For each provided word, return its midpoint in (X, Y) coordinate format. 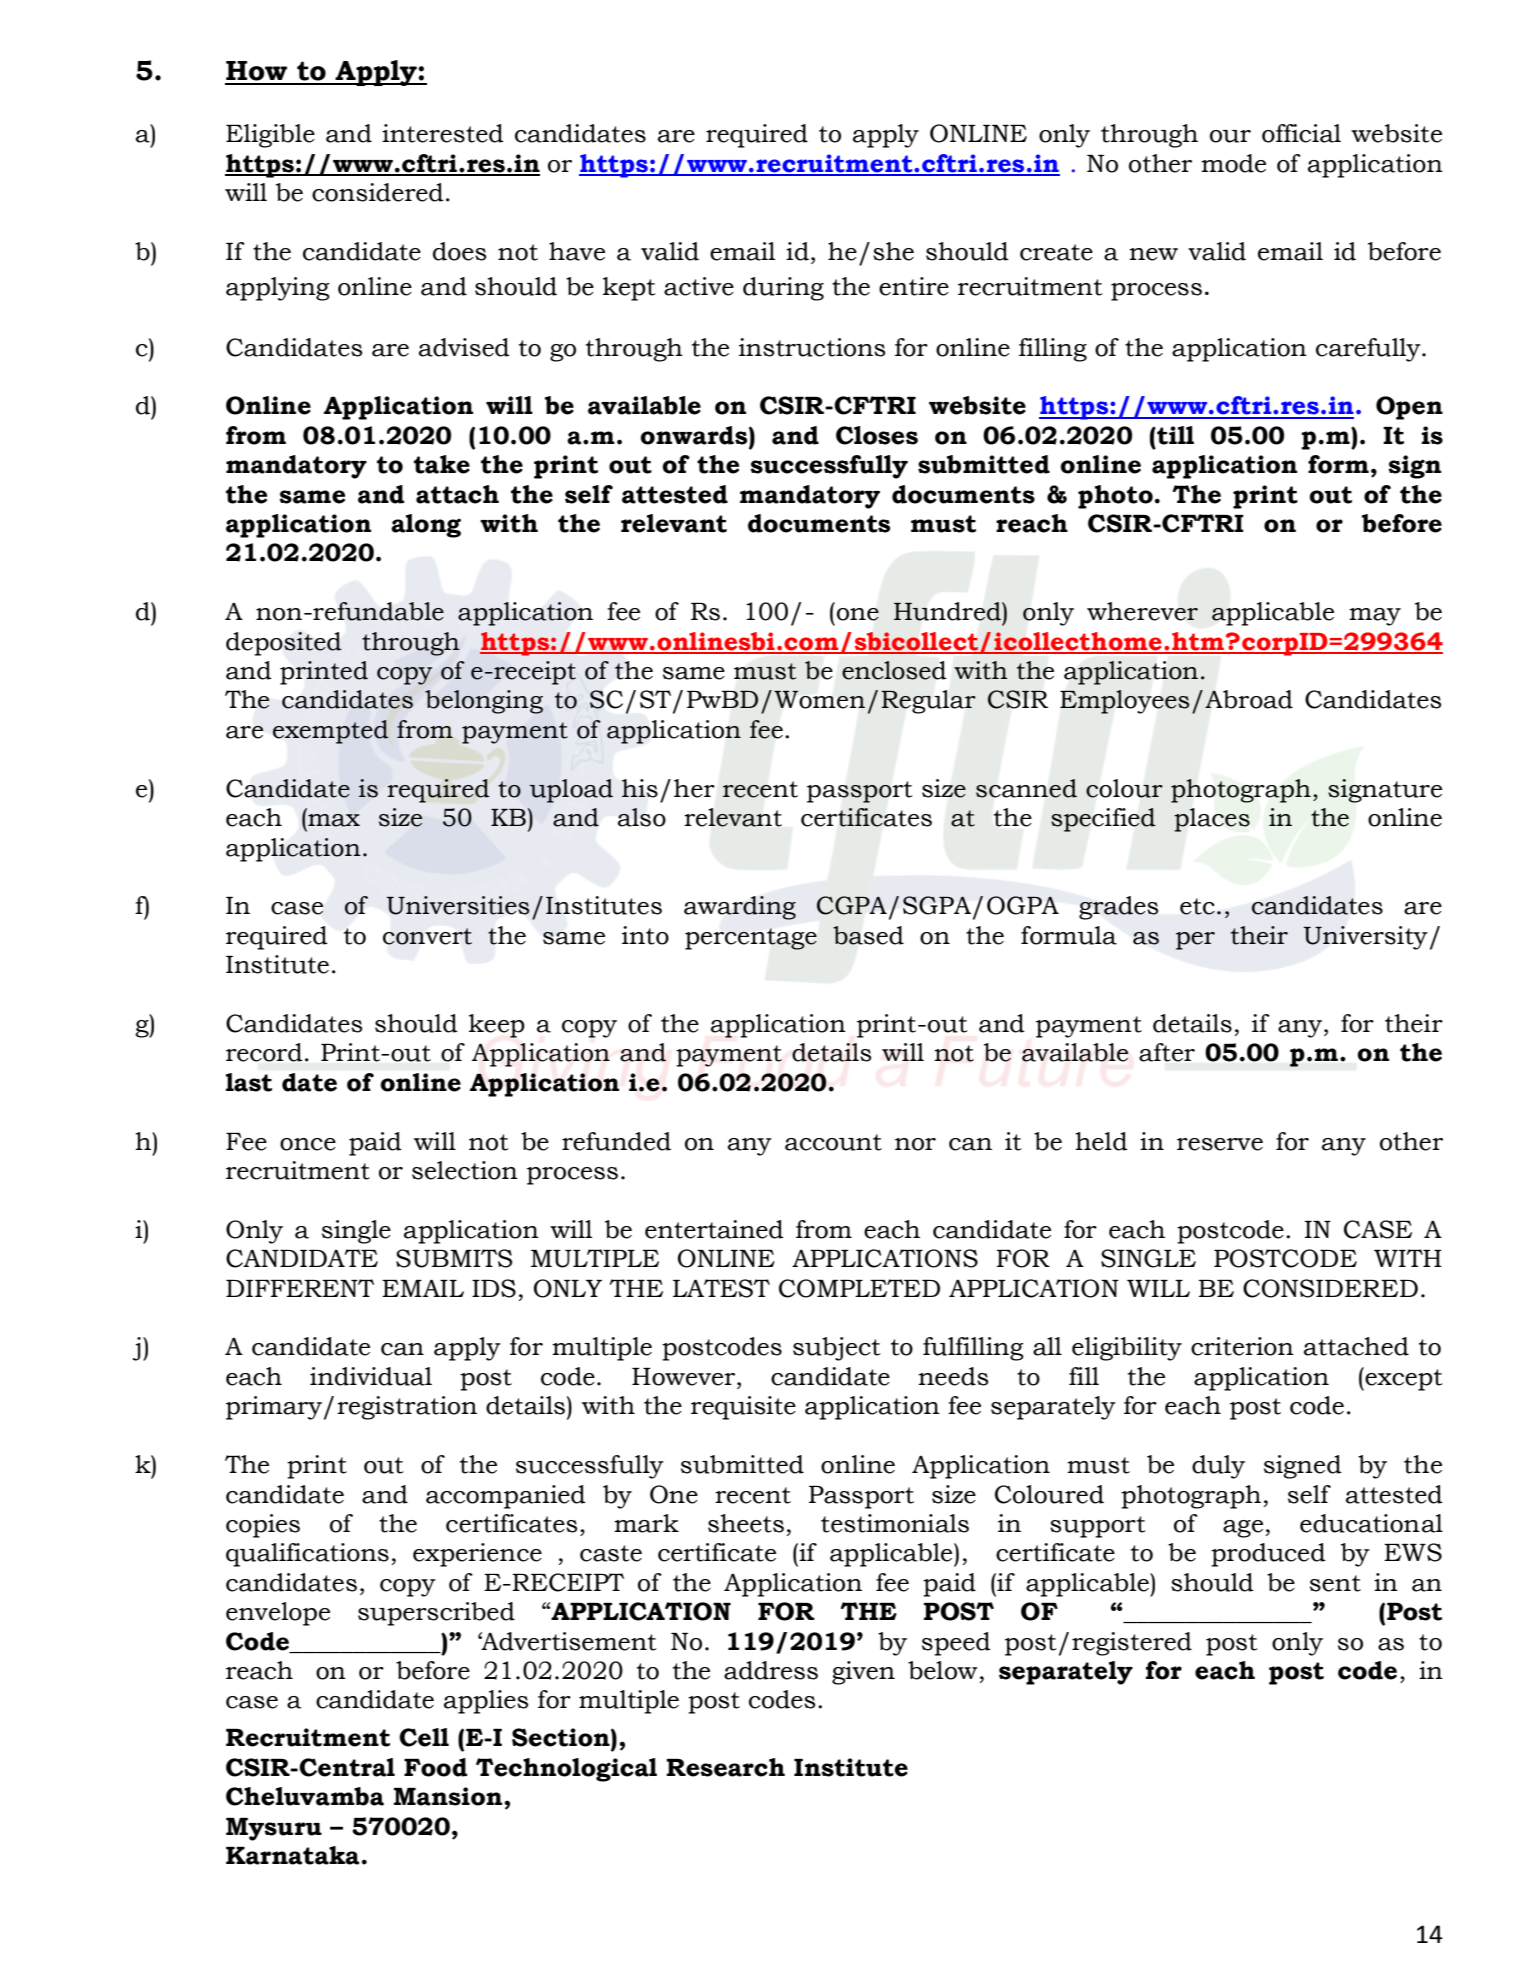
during (783, 289)
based (868, 935)
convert (427, 936)
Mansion (448, 1796)
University (1365, 938)
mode (1233, 163)
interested (443, 133)
